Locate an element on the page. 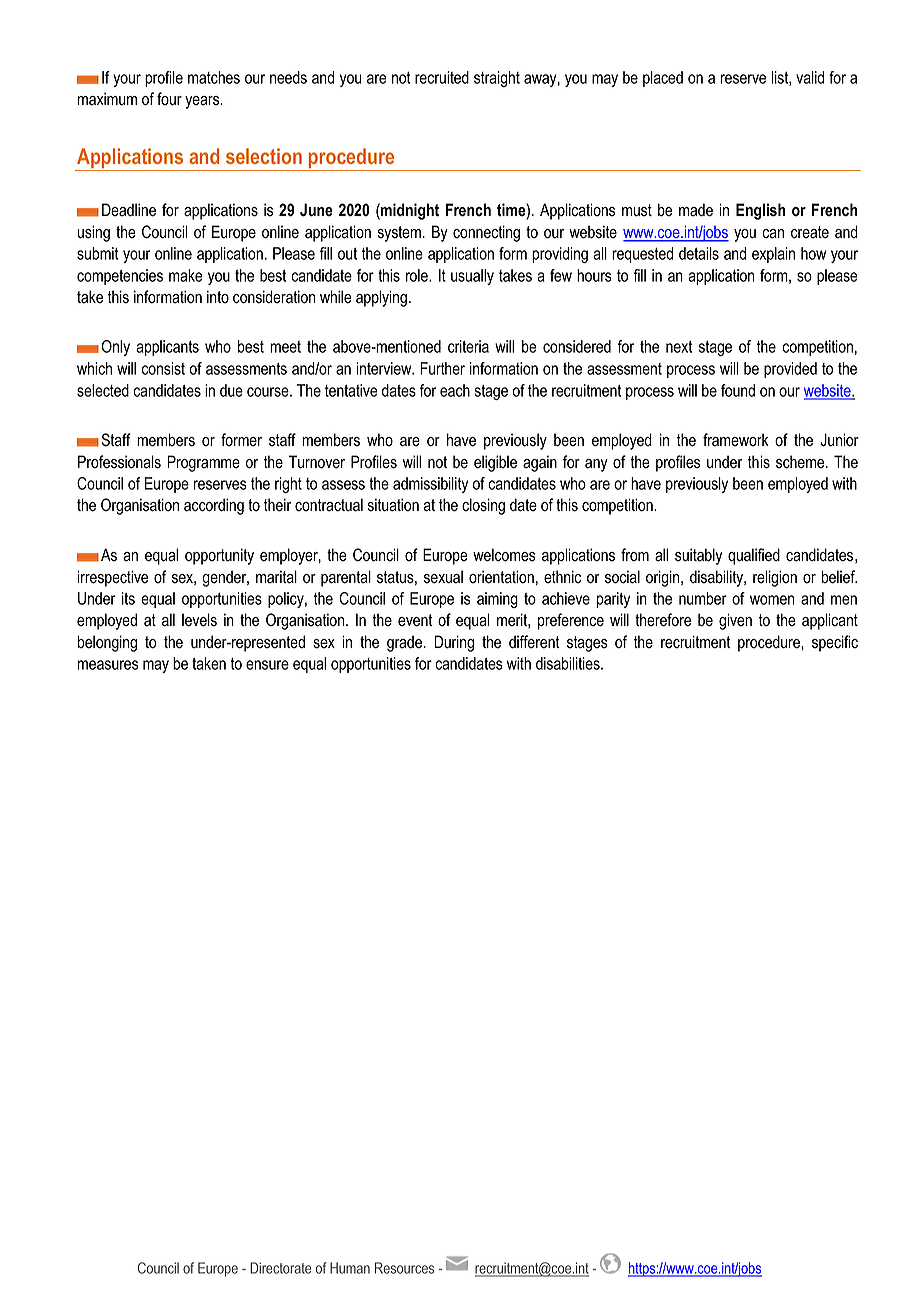 The height and width of the document is (1308, 924). measures is located at coordinates (108, 665).
